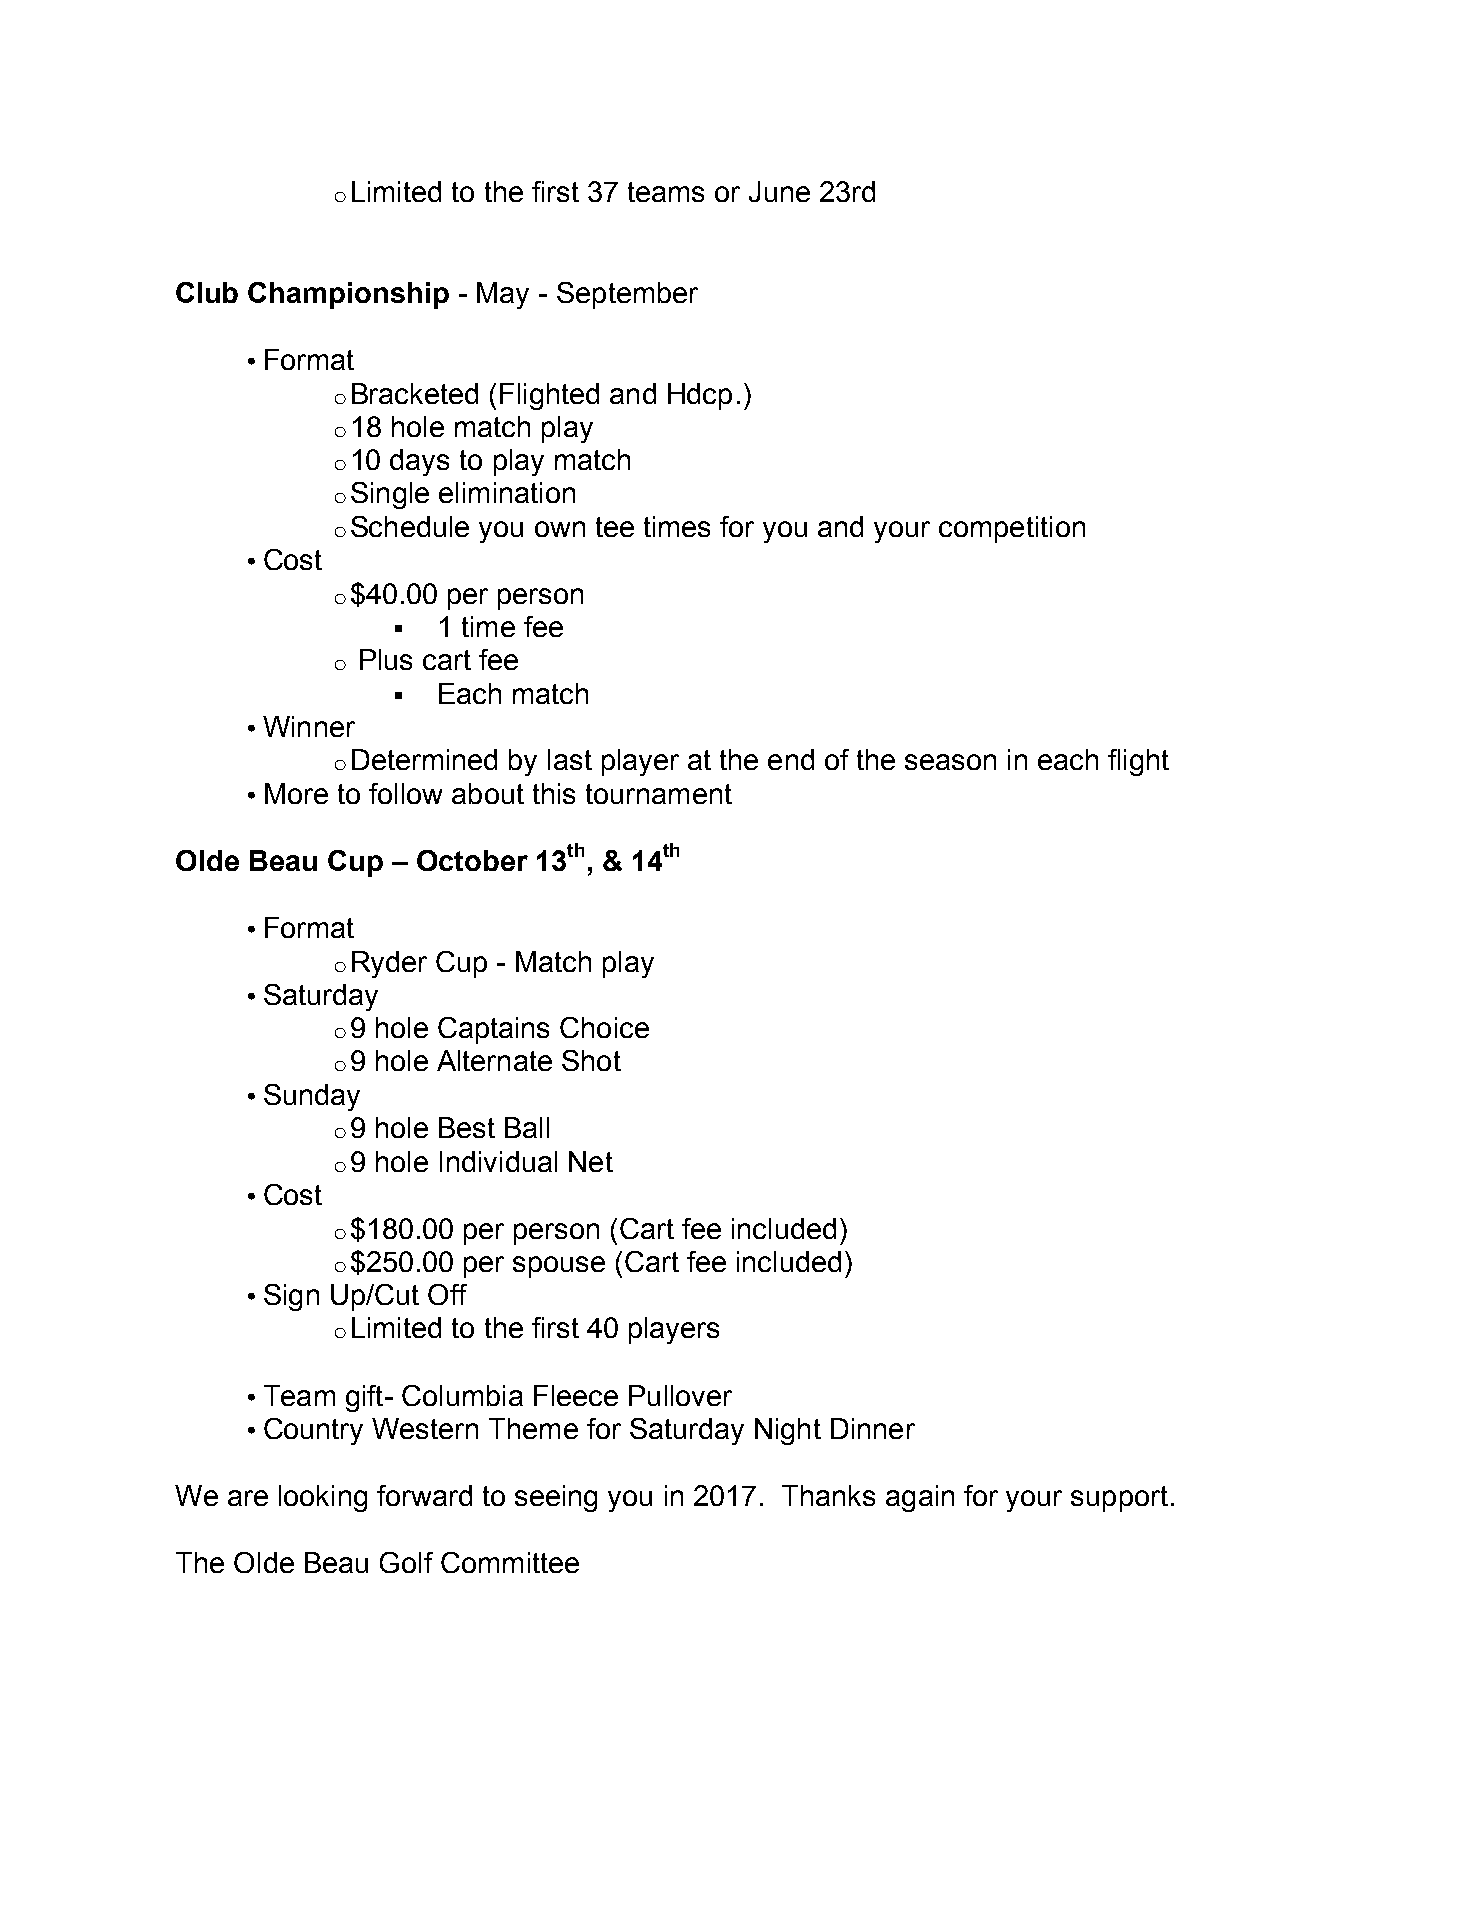 The height and width of the screenshot is (1915, 1480). I want to click on seeing, so click(556, 1498).
